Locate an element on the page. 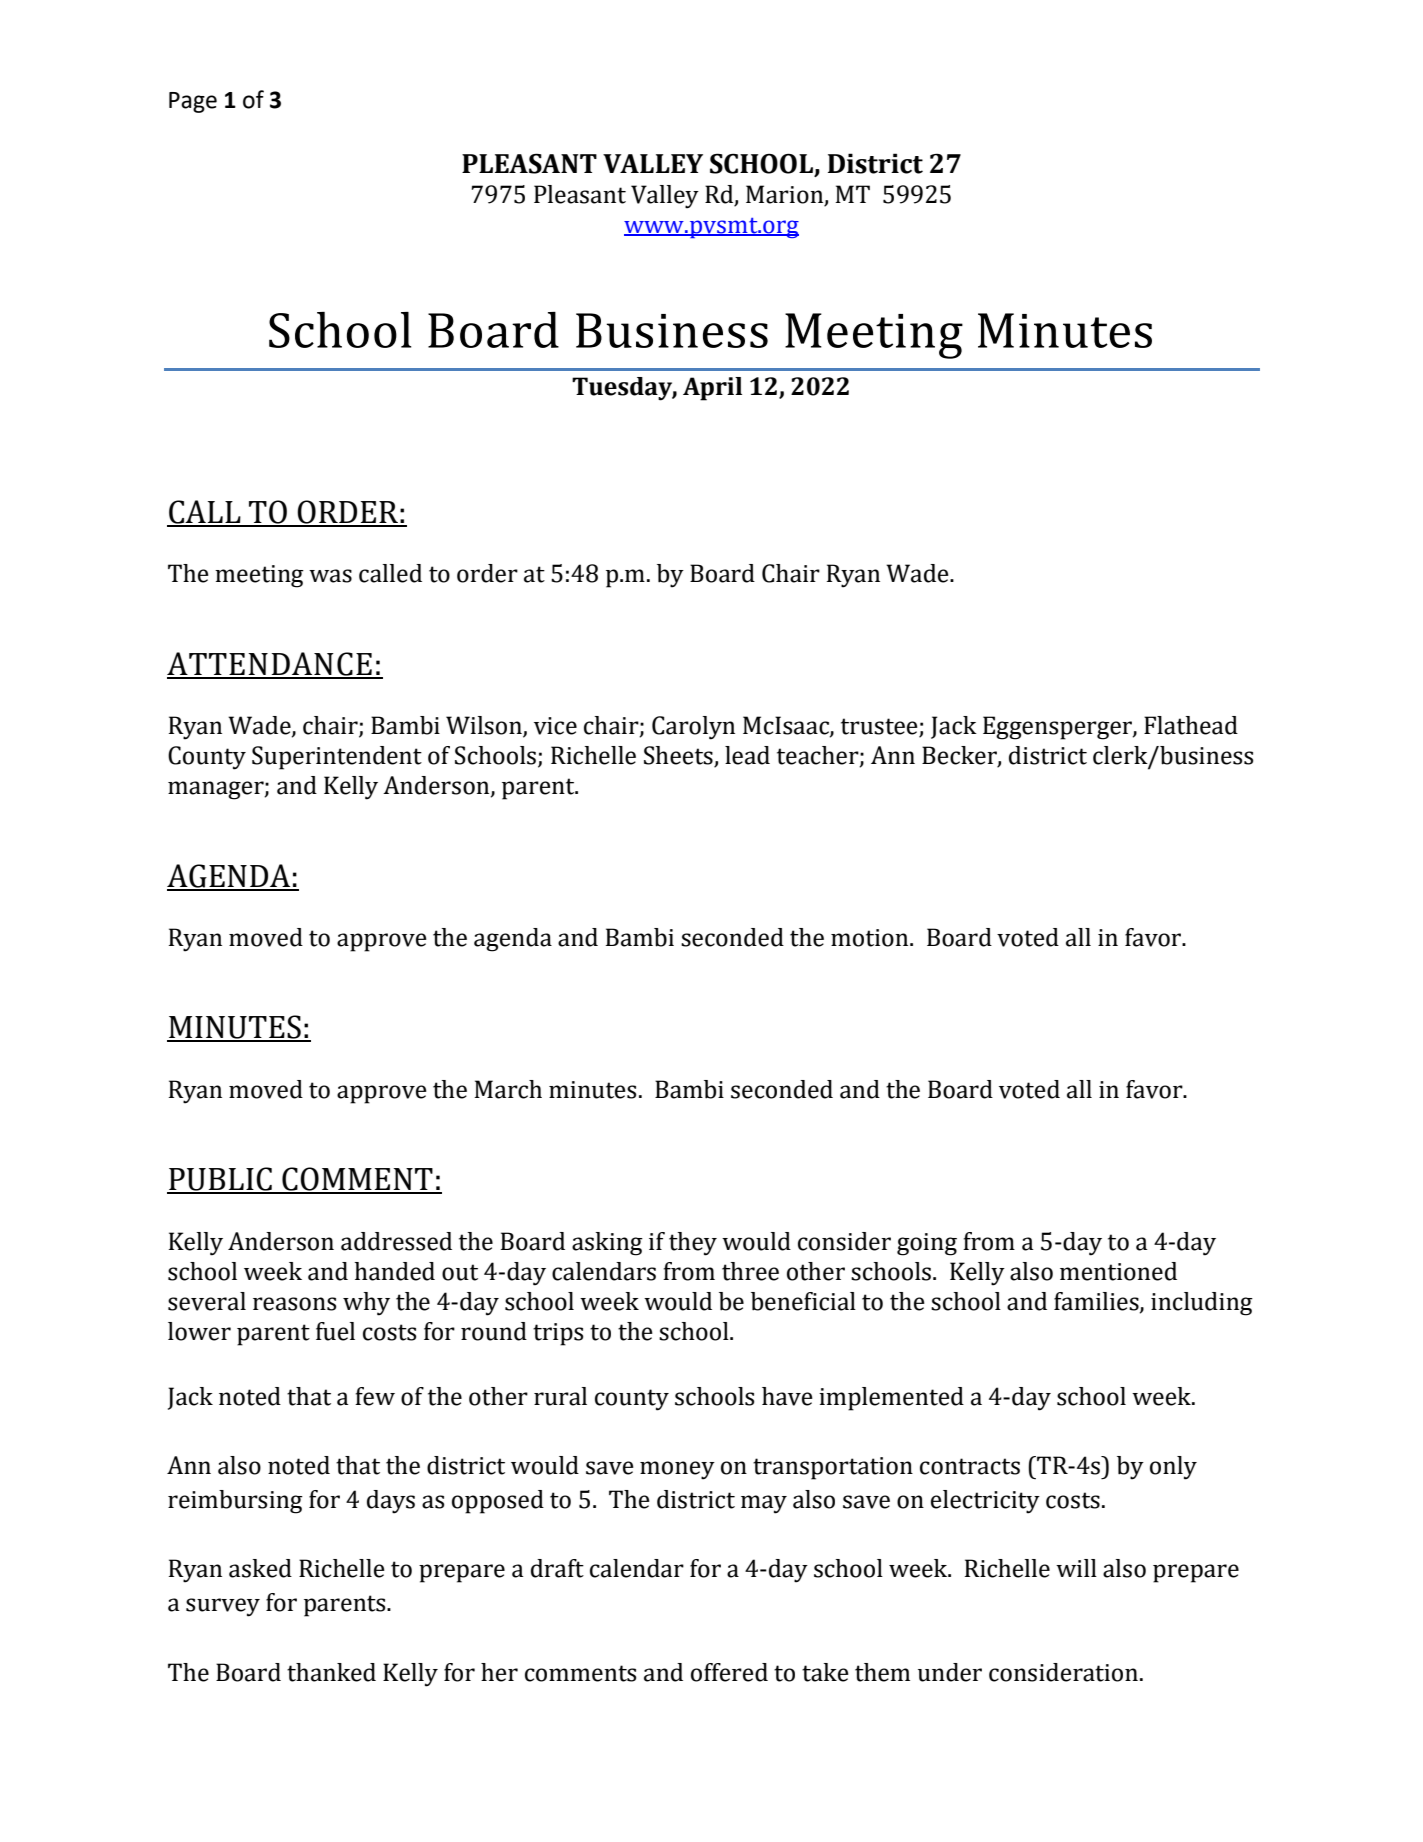 The image size is (1423, 1842). Sheets is located at coordinates (679, 756).
